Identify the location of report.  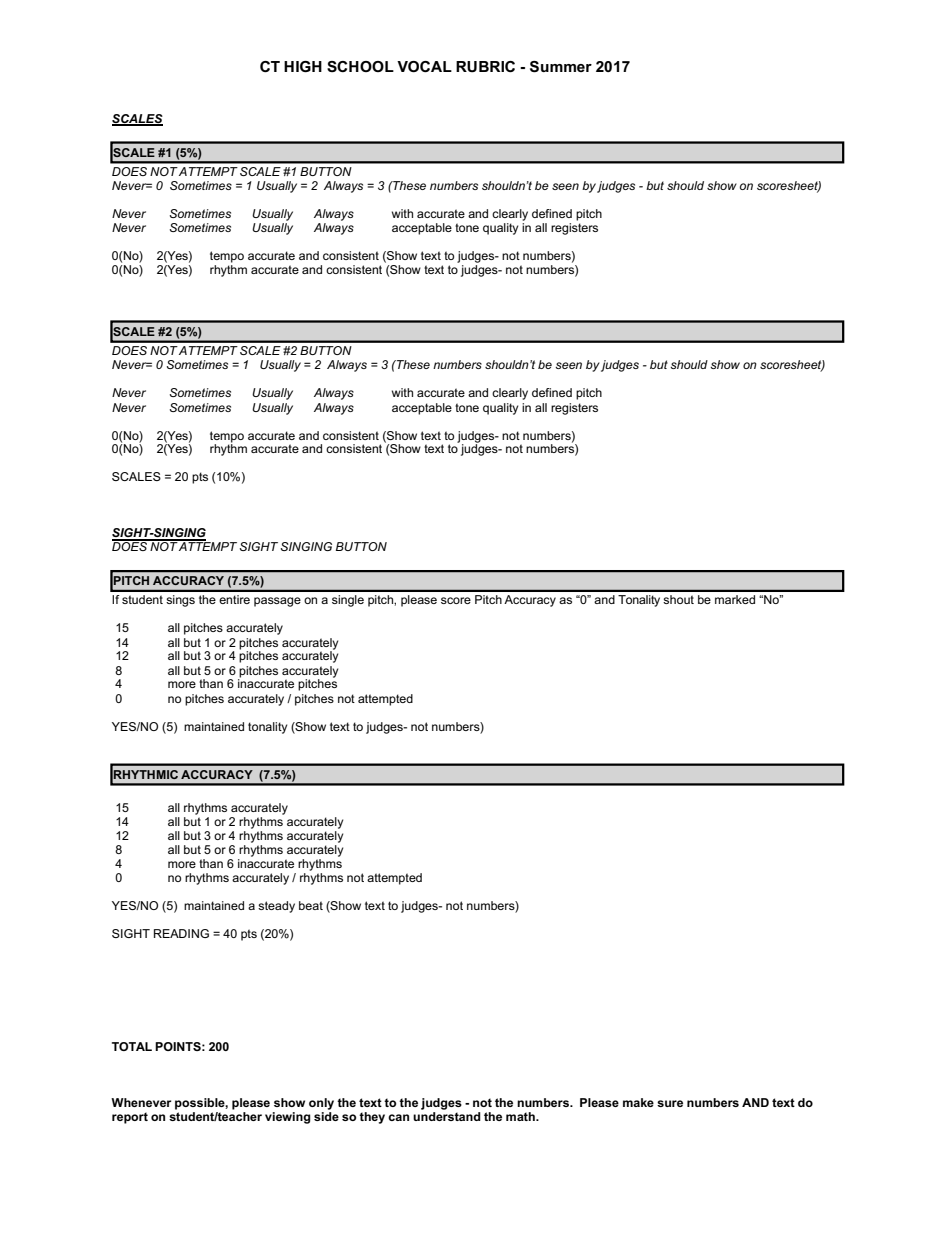
(130, 1118).
